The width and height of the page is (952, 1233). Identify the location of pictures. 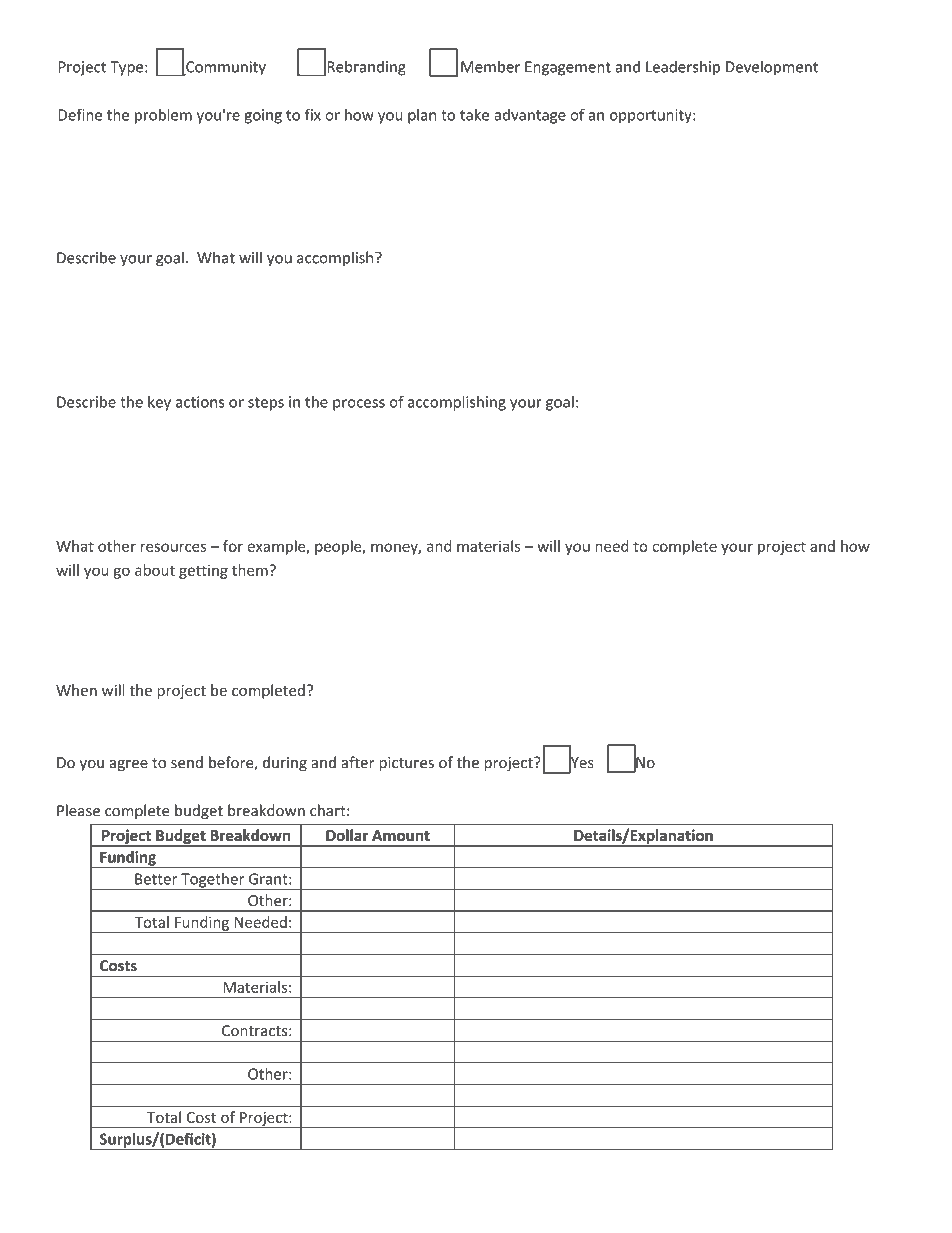
(406, 764).
